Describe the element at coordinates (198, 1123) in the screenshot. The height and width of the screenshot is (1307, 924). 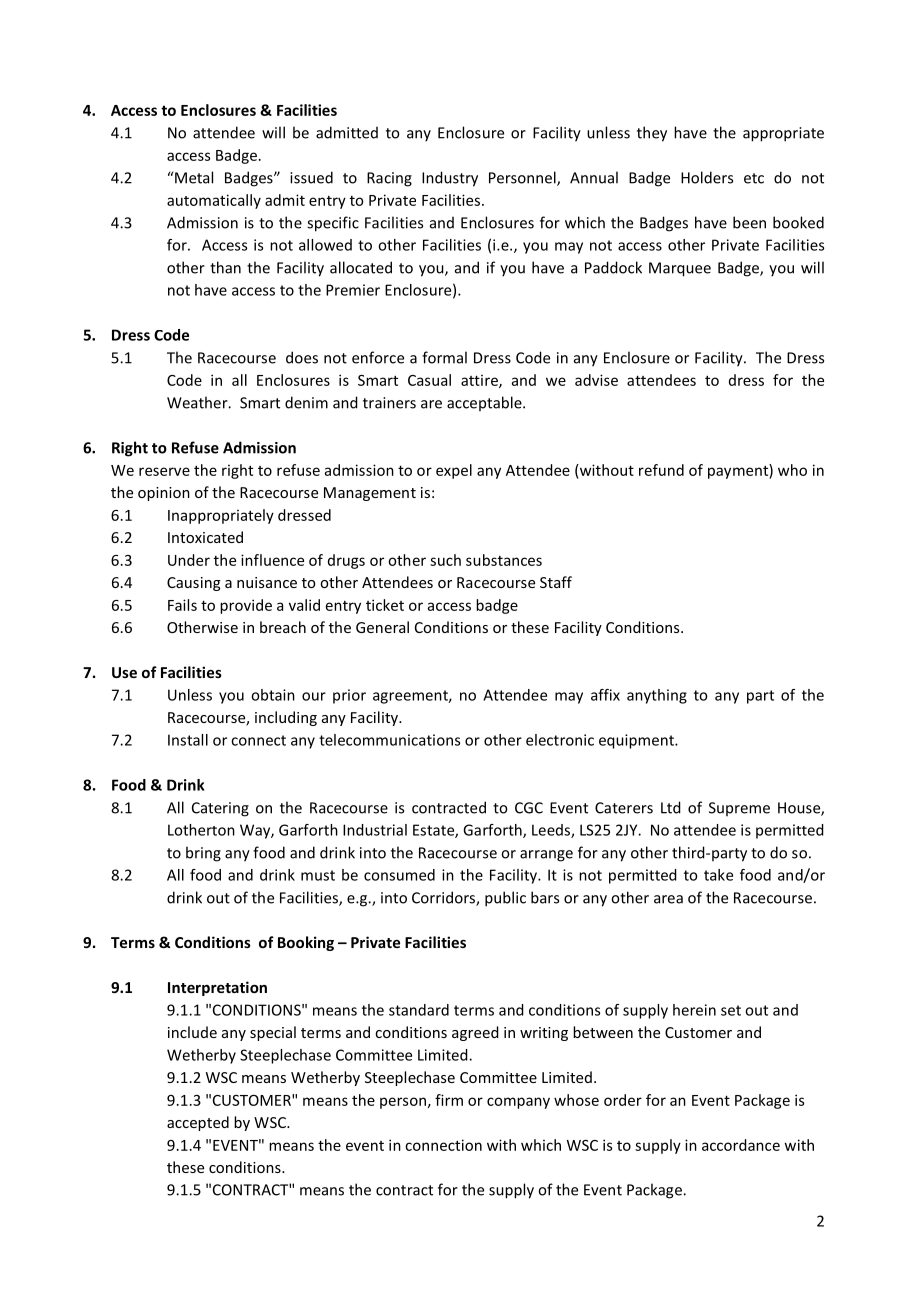
I see `accepted` at that location.
